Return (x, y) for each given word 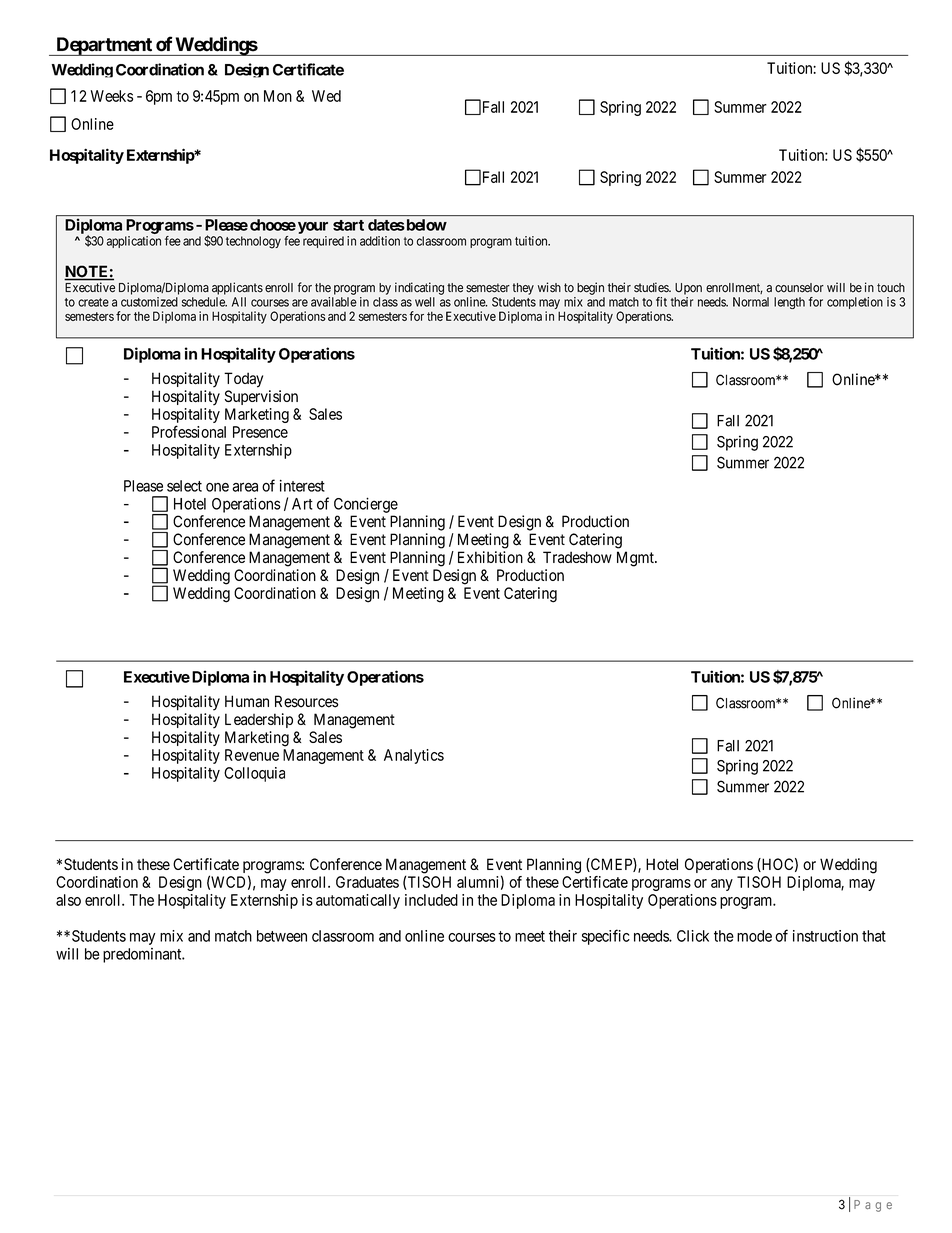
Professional (189, 431)
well (425, 302)
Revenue (252, 755)
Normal (751, 302)
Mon (278, 96)
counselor (799, 288)
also (68, 900)
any (722, 885)
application (133, 242)
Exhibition (490, 557)
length (789, 303)
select (184, 486)
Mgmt (636, 559)
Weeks (112, 96)
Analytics (414, 756)
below (425, 225)
